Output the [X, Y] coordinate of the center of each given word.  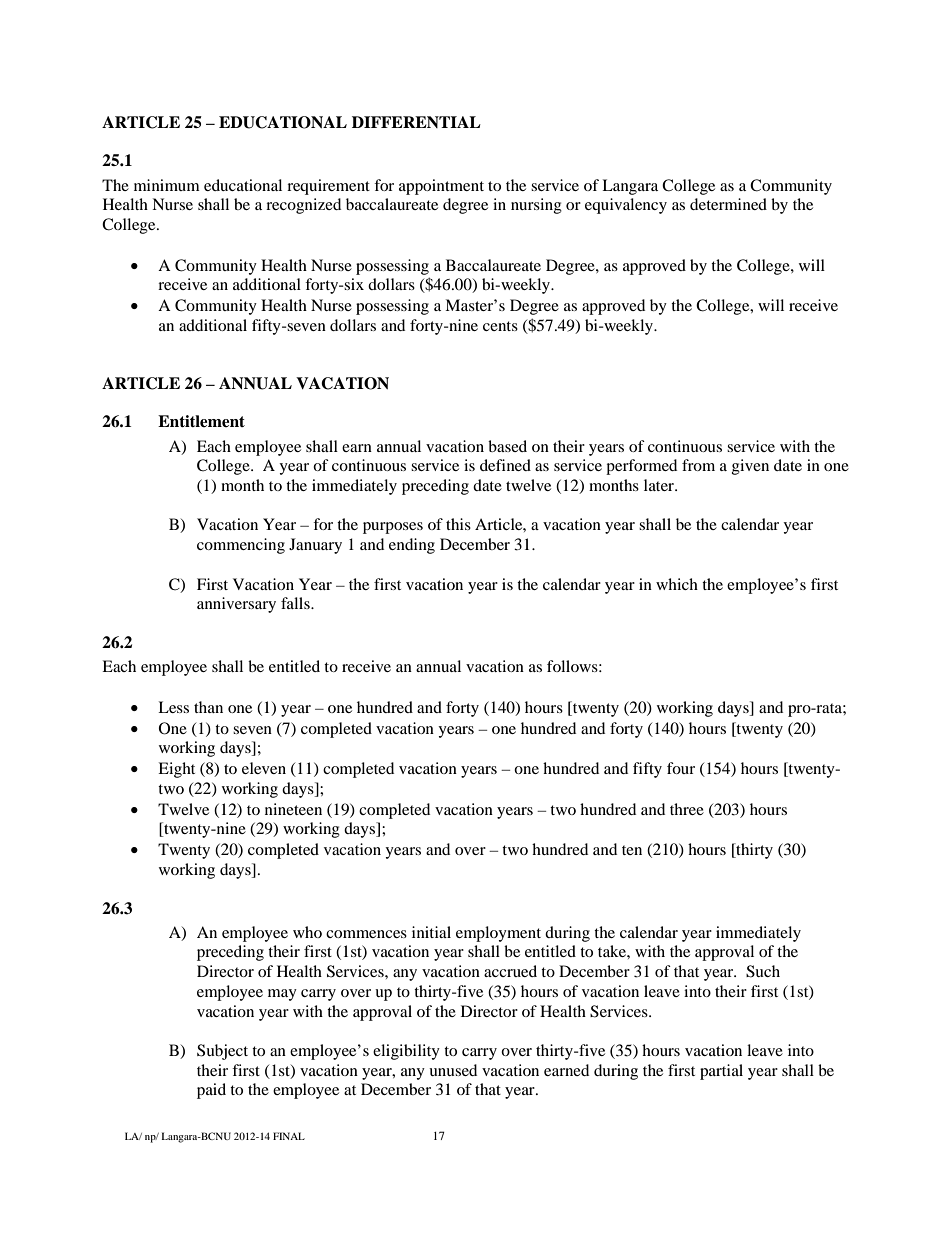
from [698, 465]
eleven [264, 768]
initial [431, 932]
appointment [441, 187]
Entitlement [201, 421]
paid [211, 1091]
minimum [167, 185]
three [687, 809]
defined [505, 465]
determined [728, 204]
